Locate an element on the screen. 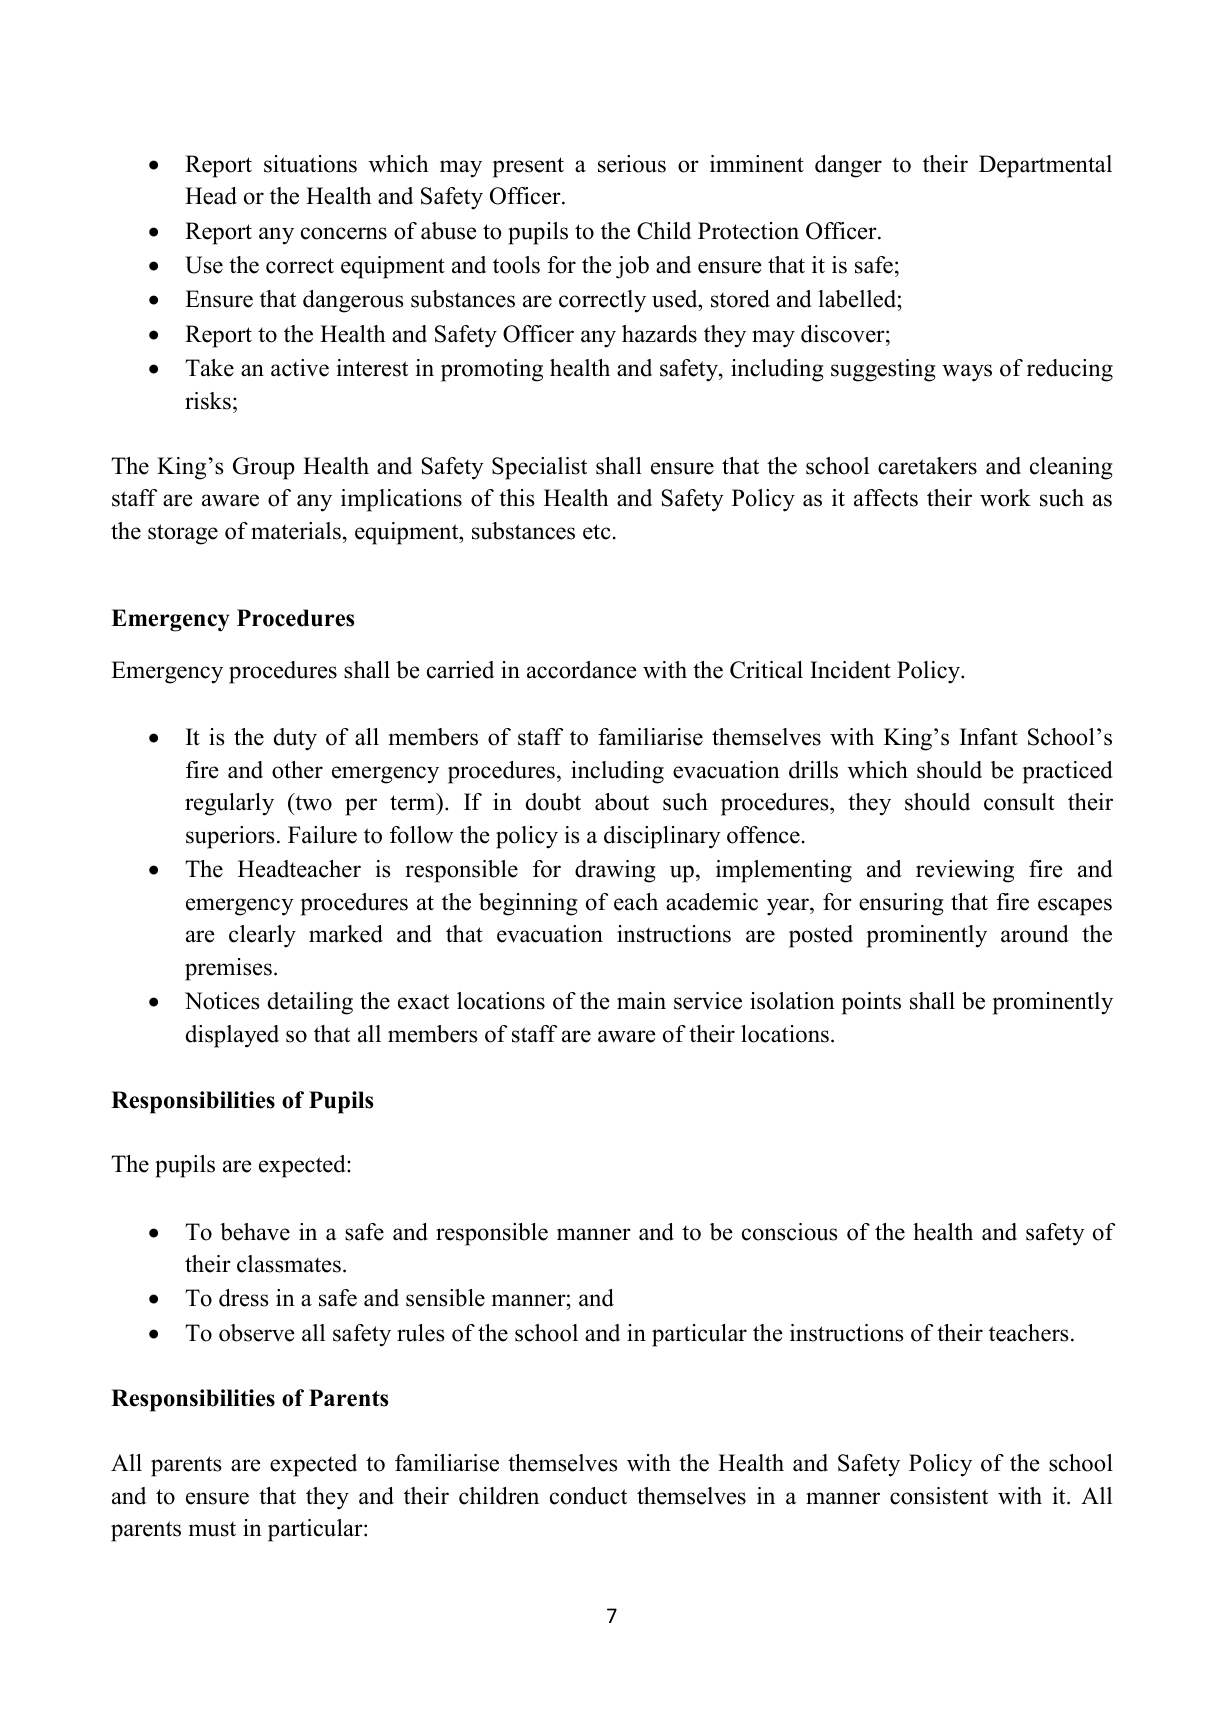 Image resolution: width=1224 pixels, height=1730 pixels. conduct is located at coordinates (588, 1496).
